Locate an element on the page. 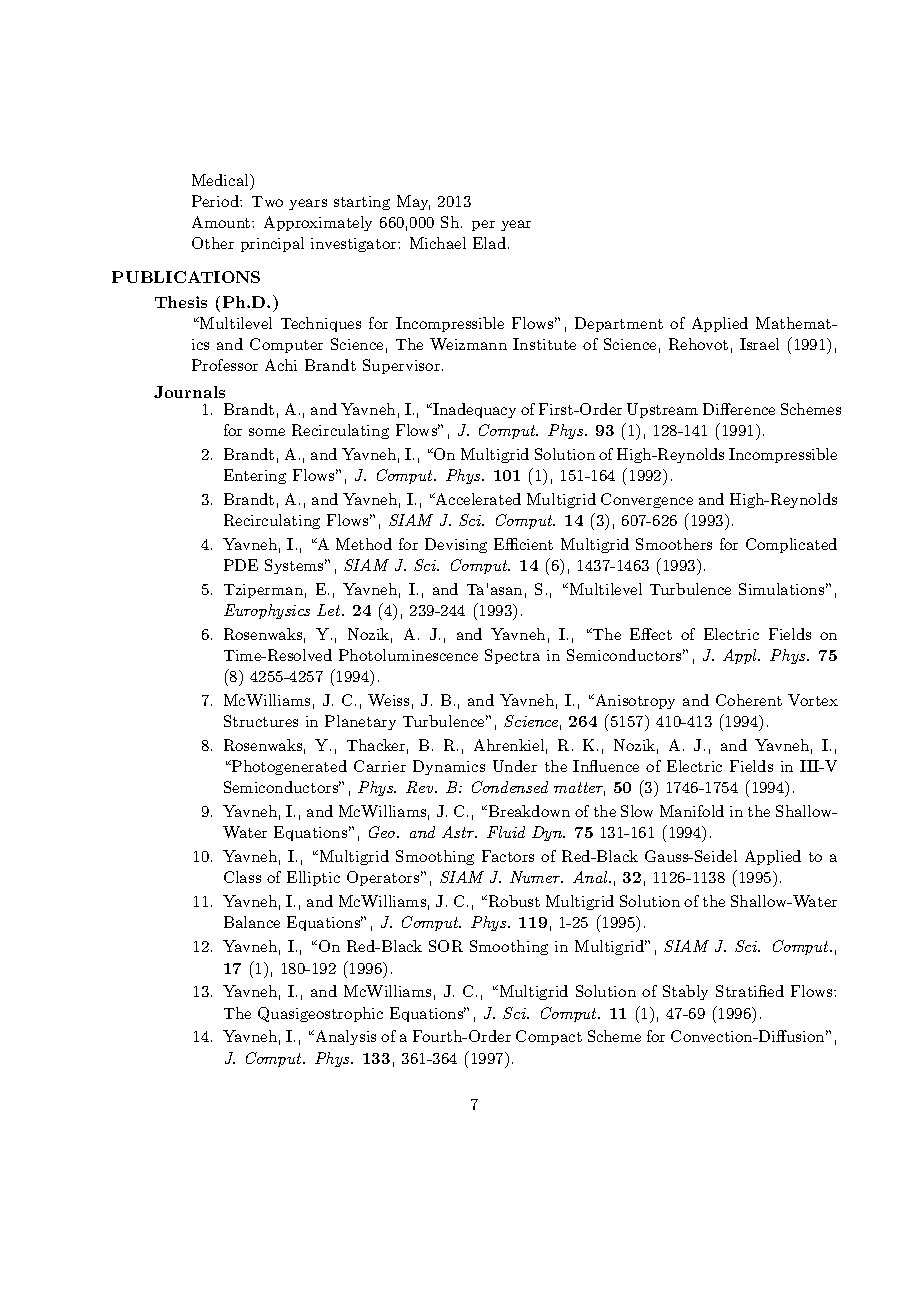  Entering is located at coordinates (255, 476).
